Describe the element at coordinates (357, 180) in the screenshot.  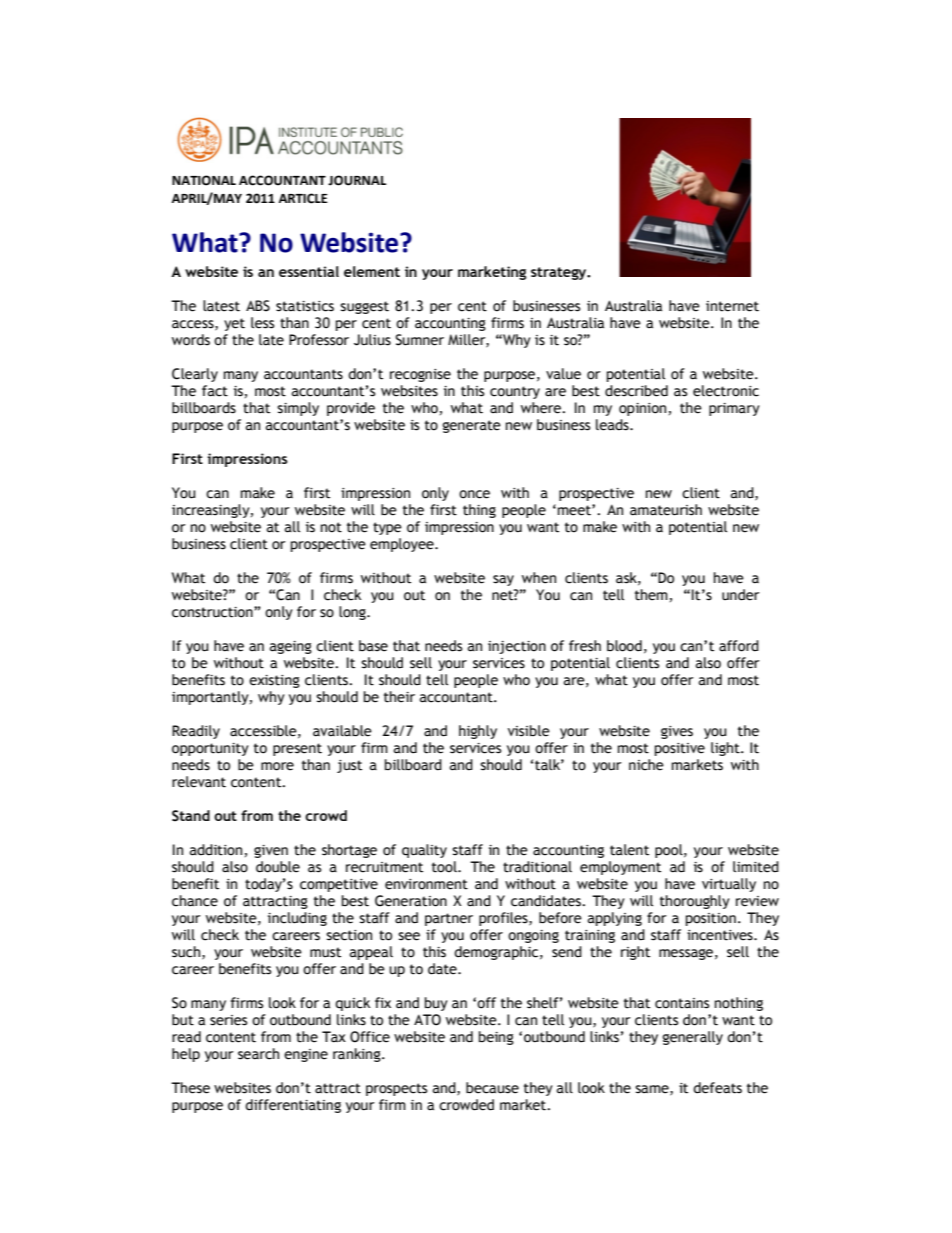
I see `JOURNAL` at that location.
